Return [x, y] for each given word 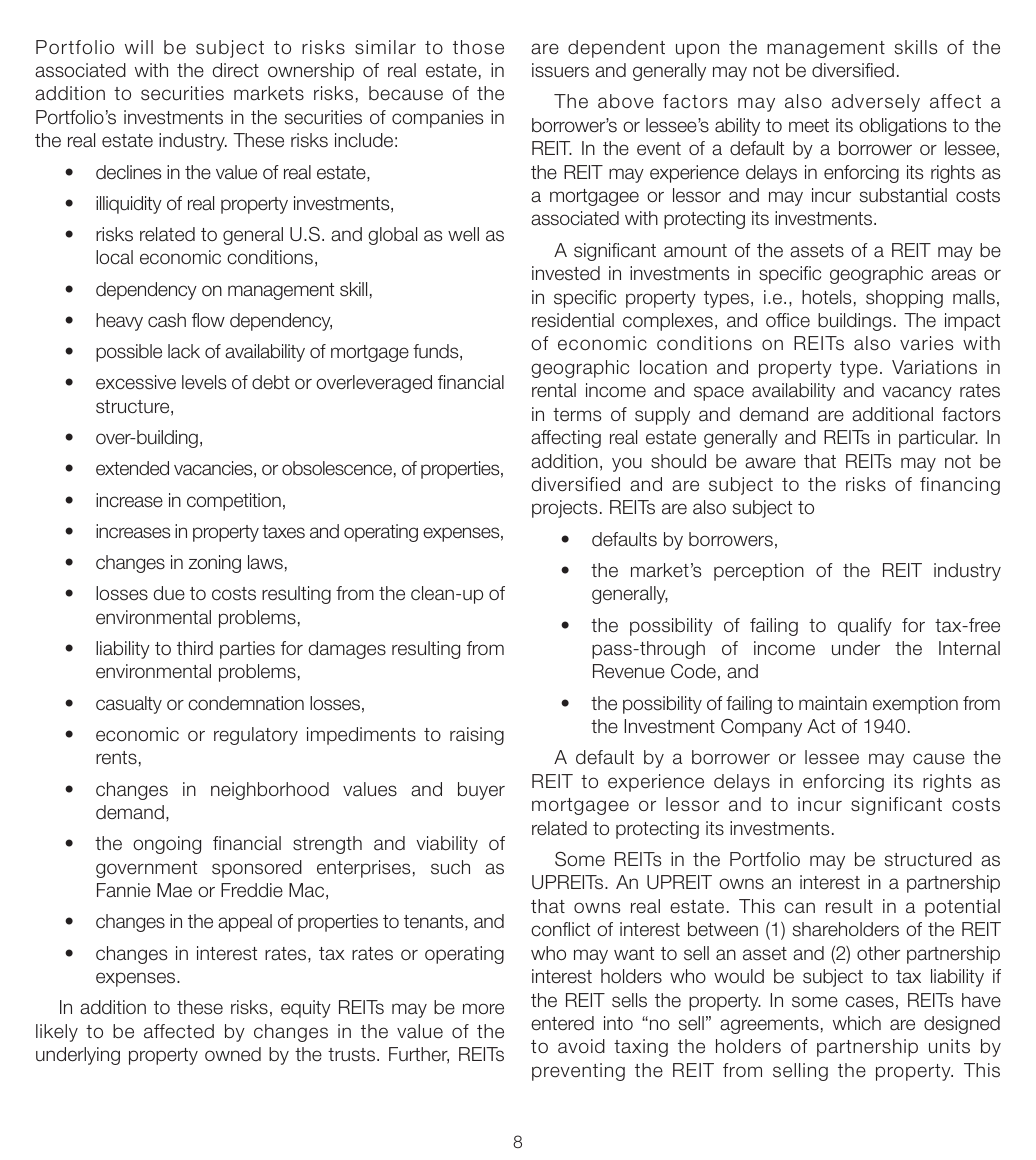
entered [562, 1023]
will [139, 47]
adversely [876, 103]
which [857, 1023]
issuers [560, 70]
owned [233, 1054]
